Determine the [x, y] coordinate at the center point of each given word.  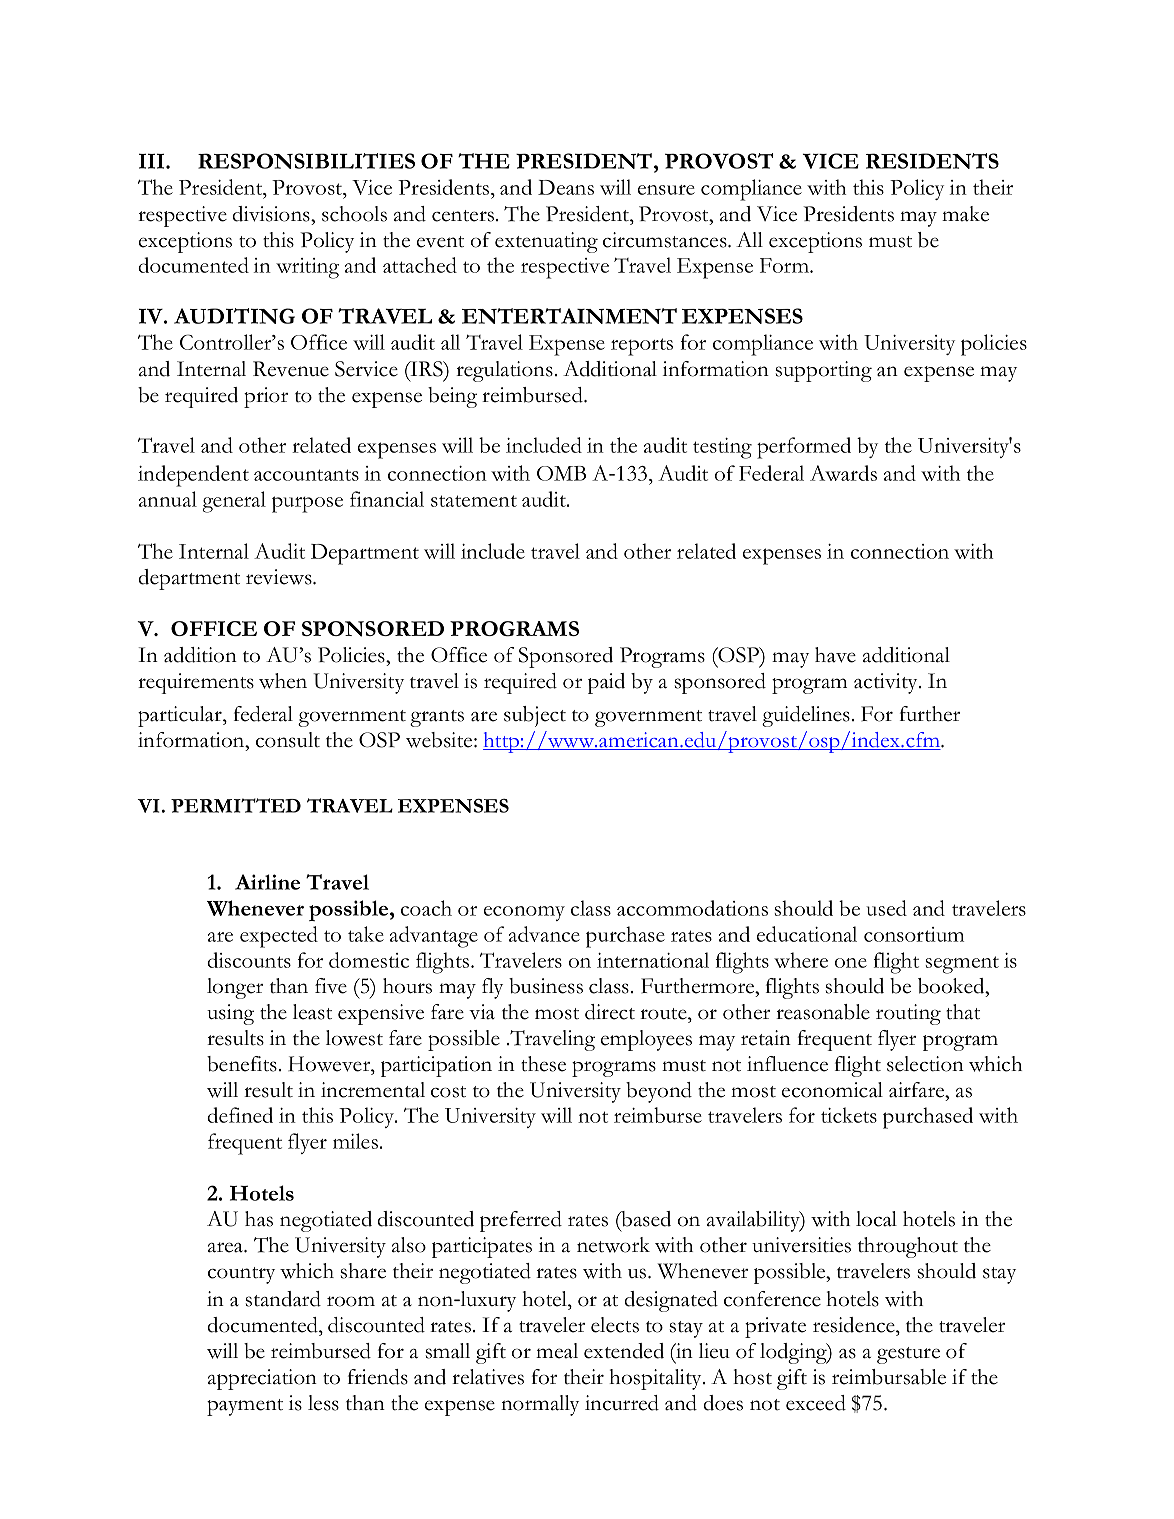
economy [524, 913]
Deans [566, 187]
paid [606, 683]
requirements [196, 683]
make [965, 214]
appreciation [262, 1379]
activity [887, 683]
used [886, 908]
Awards [843, 473]
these [543, 1064]
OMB [561, 473]
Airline [267, 882]
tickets [849, 1115]
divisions [272, 214]
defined [240, 1115]
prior [266, 397]
